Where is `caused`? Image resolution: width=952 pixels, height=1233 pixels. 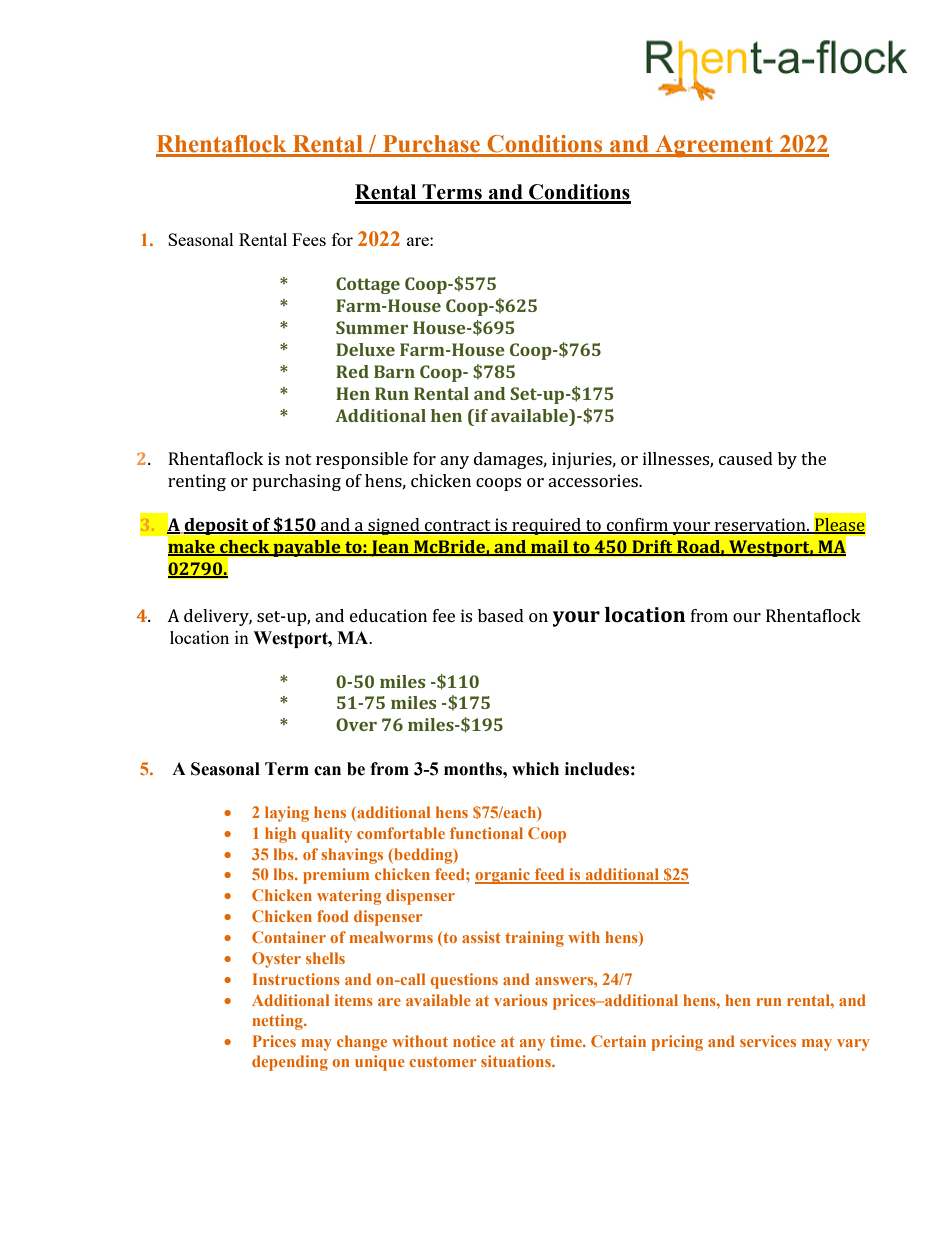 caused is located at coordinates (746, 458).
